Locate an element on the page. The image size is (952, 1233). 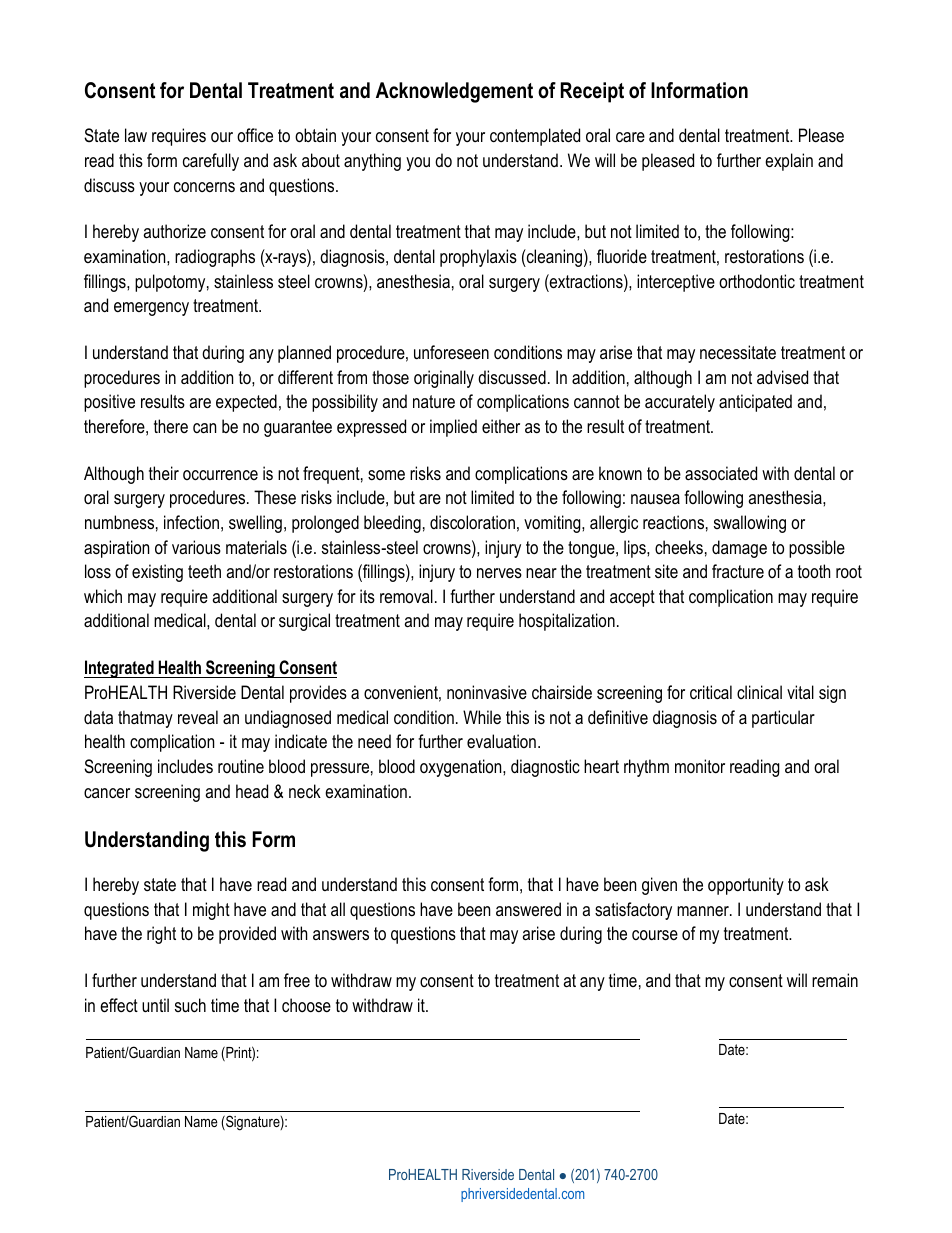
various is located at coordinates (196, 547).
